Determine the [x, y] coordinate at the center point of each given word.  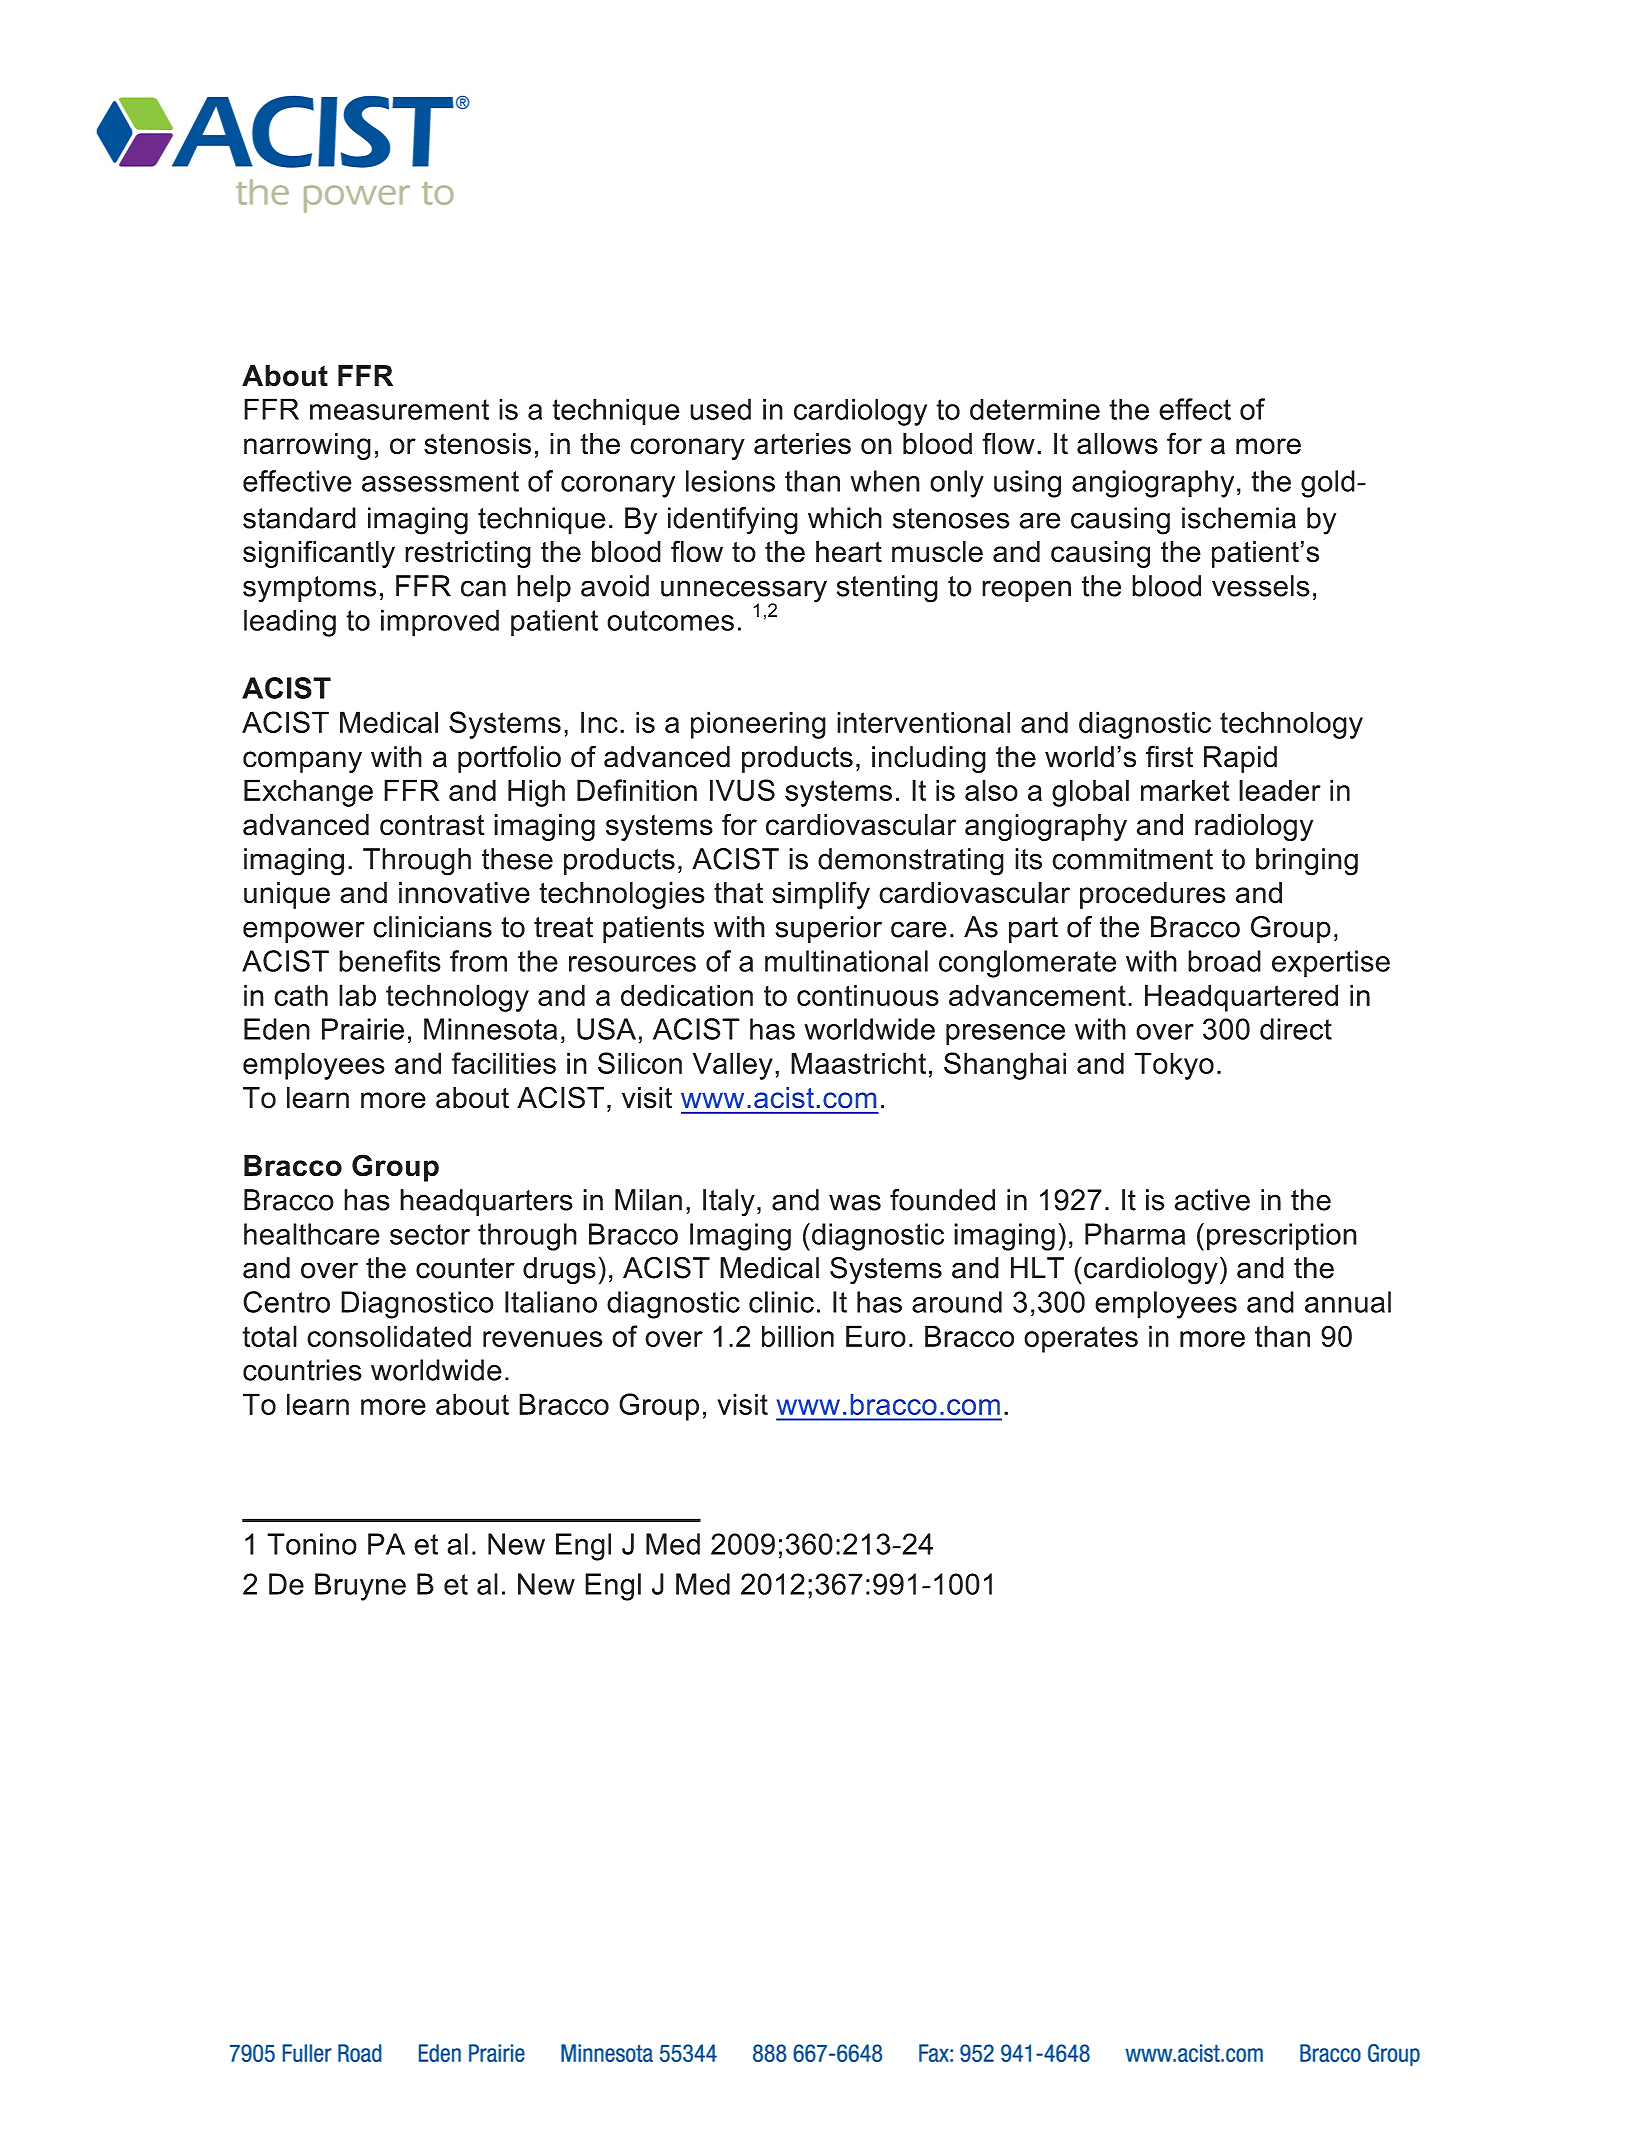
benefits [390, 961]
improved [440, 623]
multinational [846, 961]
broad [1224, 961]
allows [1117, 444]
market [1185, 790]
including [929, 759]
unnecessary [744, 592]
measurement [399, 409]
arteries [802, 444]
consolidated [389, 1336]
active [1212, 1200]
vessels [1261, 586]
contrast [432, 825]
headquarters [486, 1202]
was [855, 1202]
